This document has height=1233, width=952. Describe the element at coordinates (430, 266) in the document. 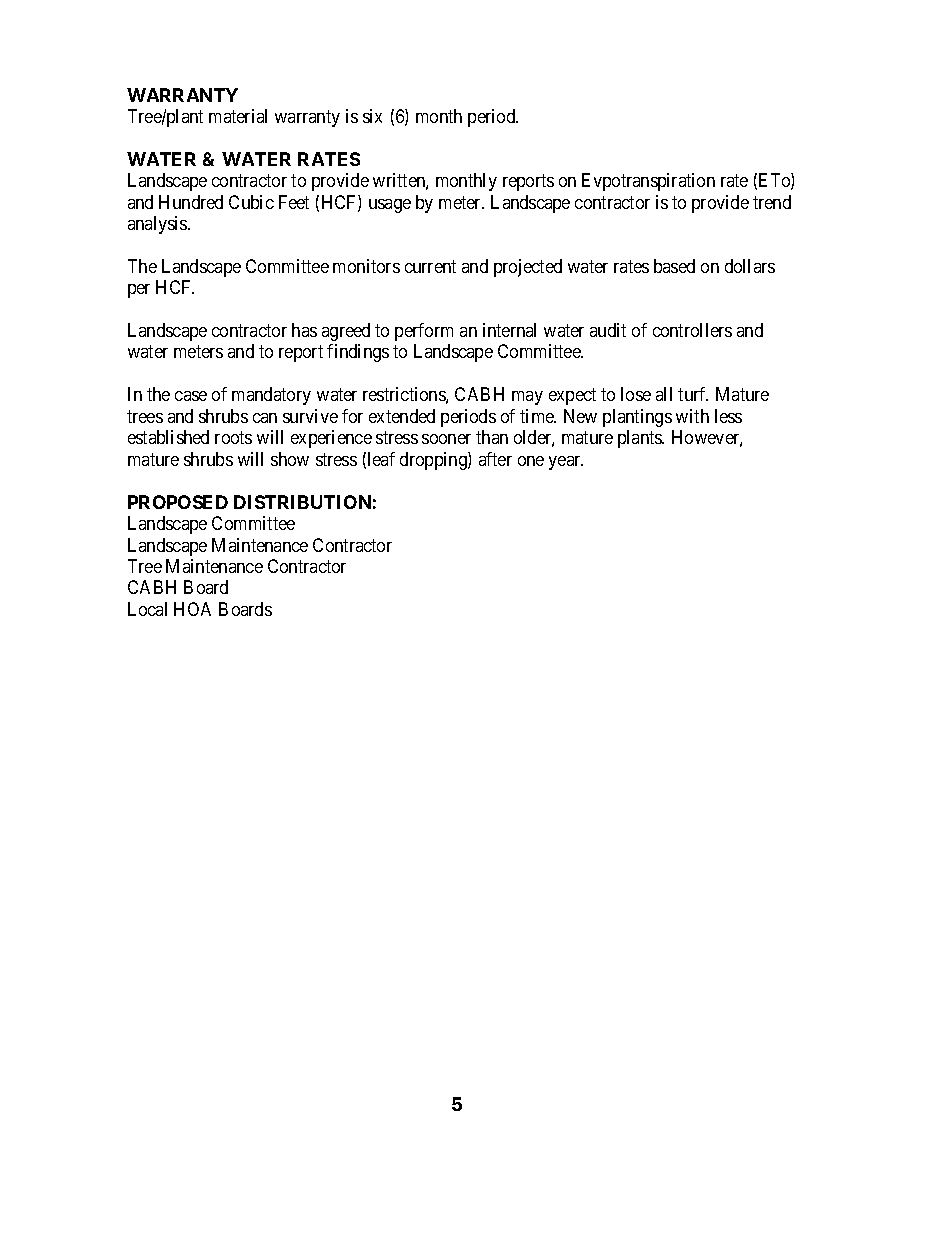

I see `current` at that location.
